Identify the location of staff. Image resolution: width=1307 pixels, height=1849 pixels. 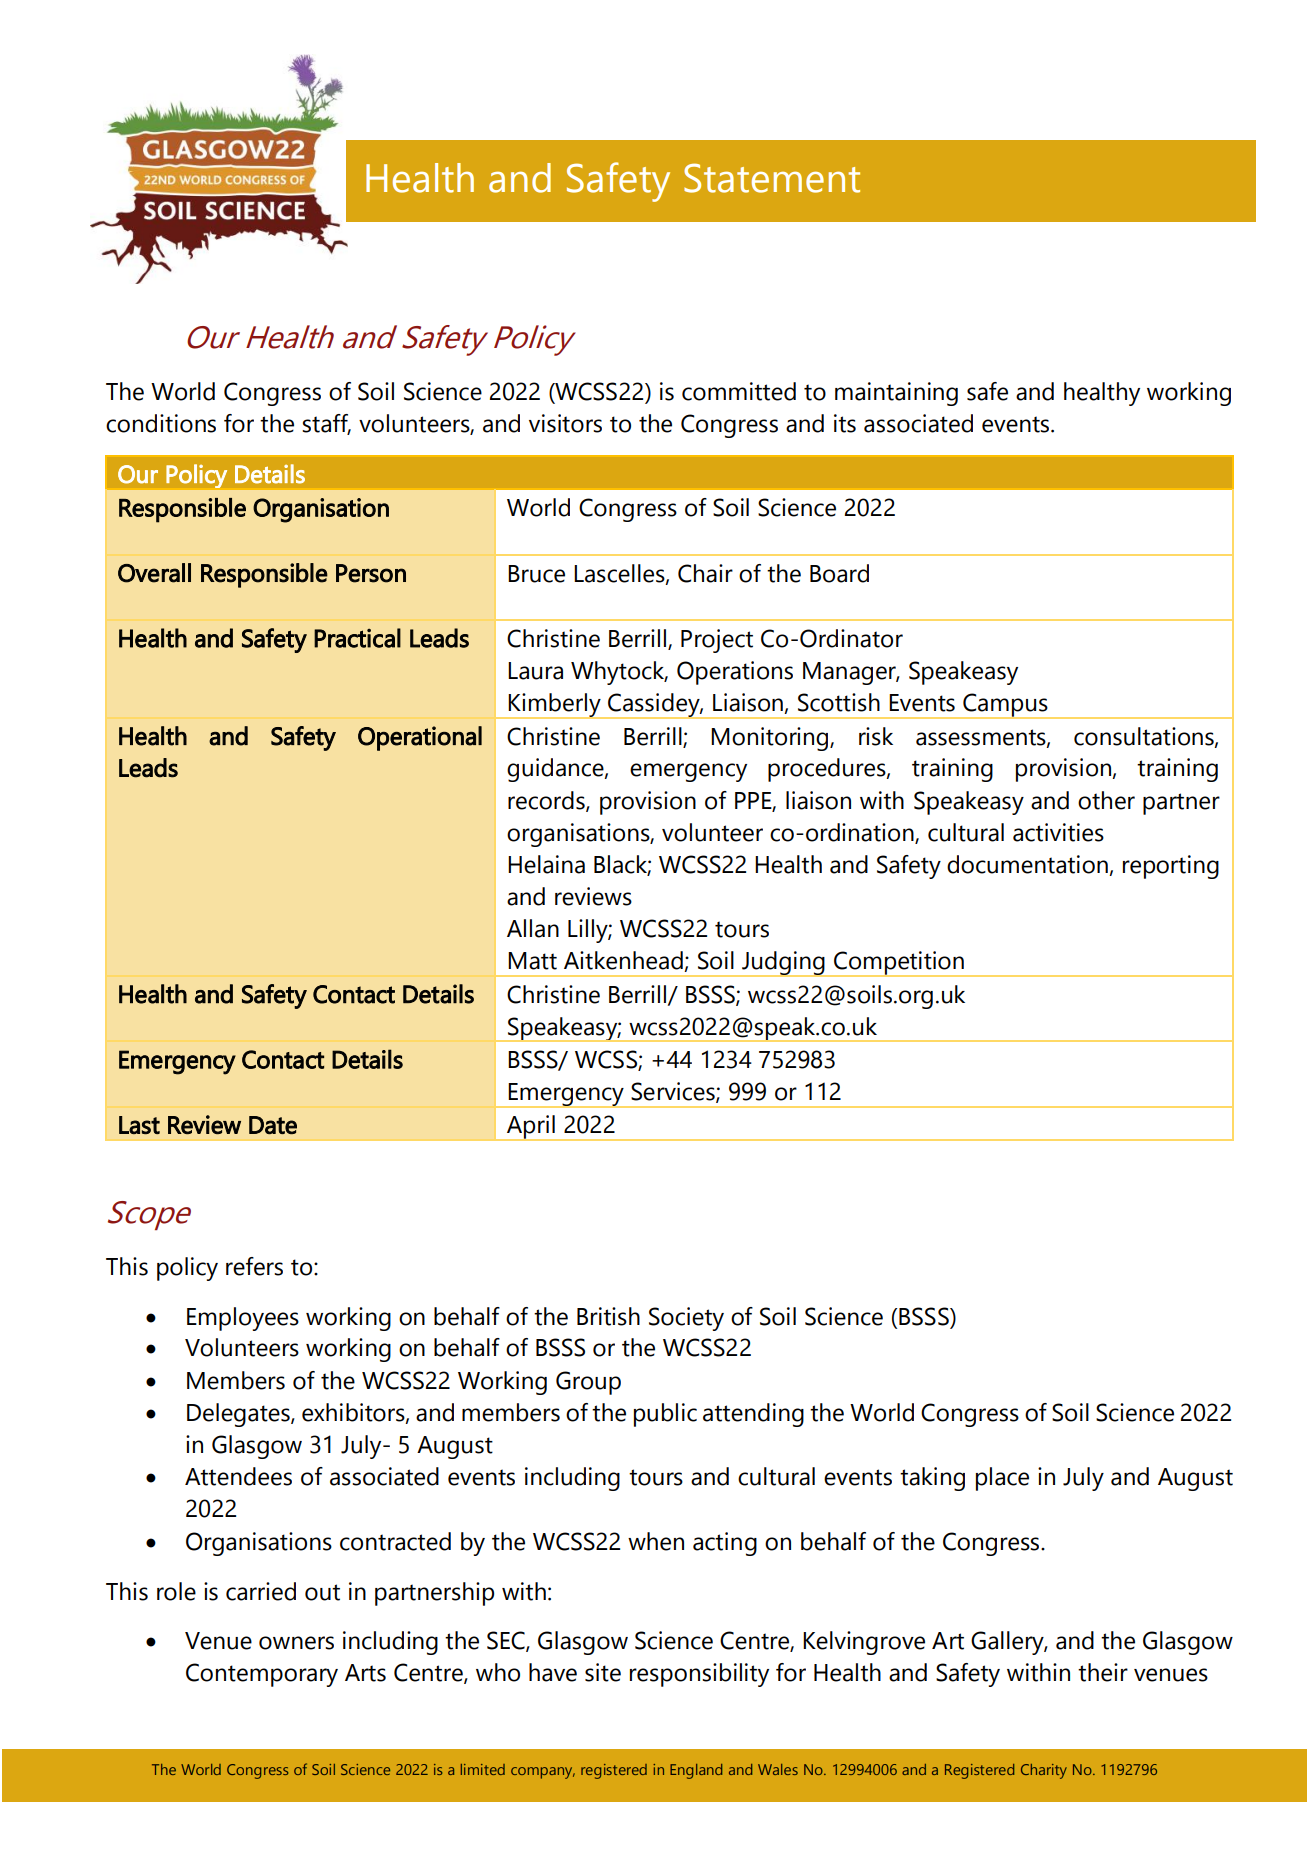
(326, 424).
